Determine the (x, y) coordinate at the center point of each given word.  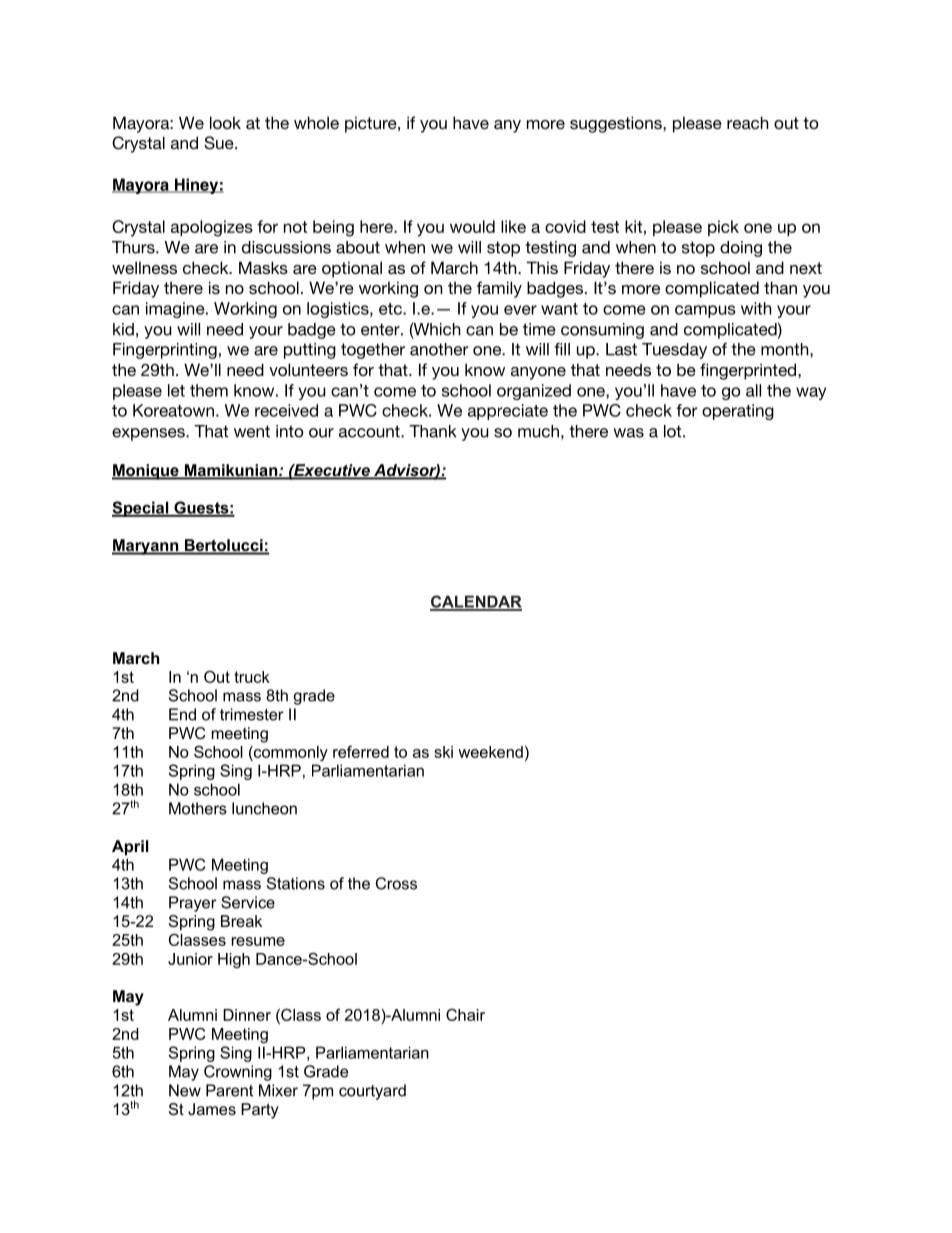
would (472, 226)
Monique (146, 472)
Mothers (198, 808)
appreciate (508, 412)
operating (738, 412)
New (185, 1090)
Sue (220, 143)
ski (443, 752)
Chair (465, 1015)
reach (748, 122)
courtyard (372, 1092)
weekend (490, 752)
